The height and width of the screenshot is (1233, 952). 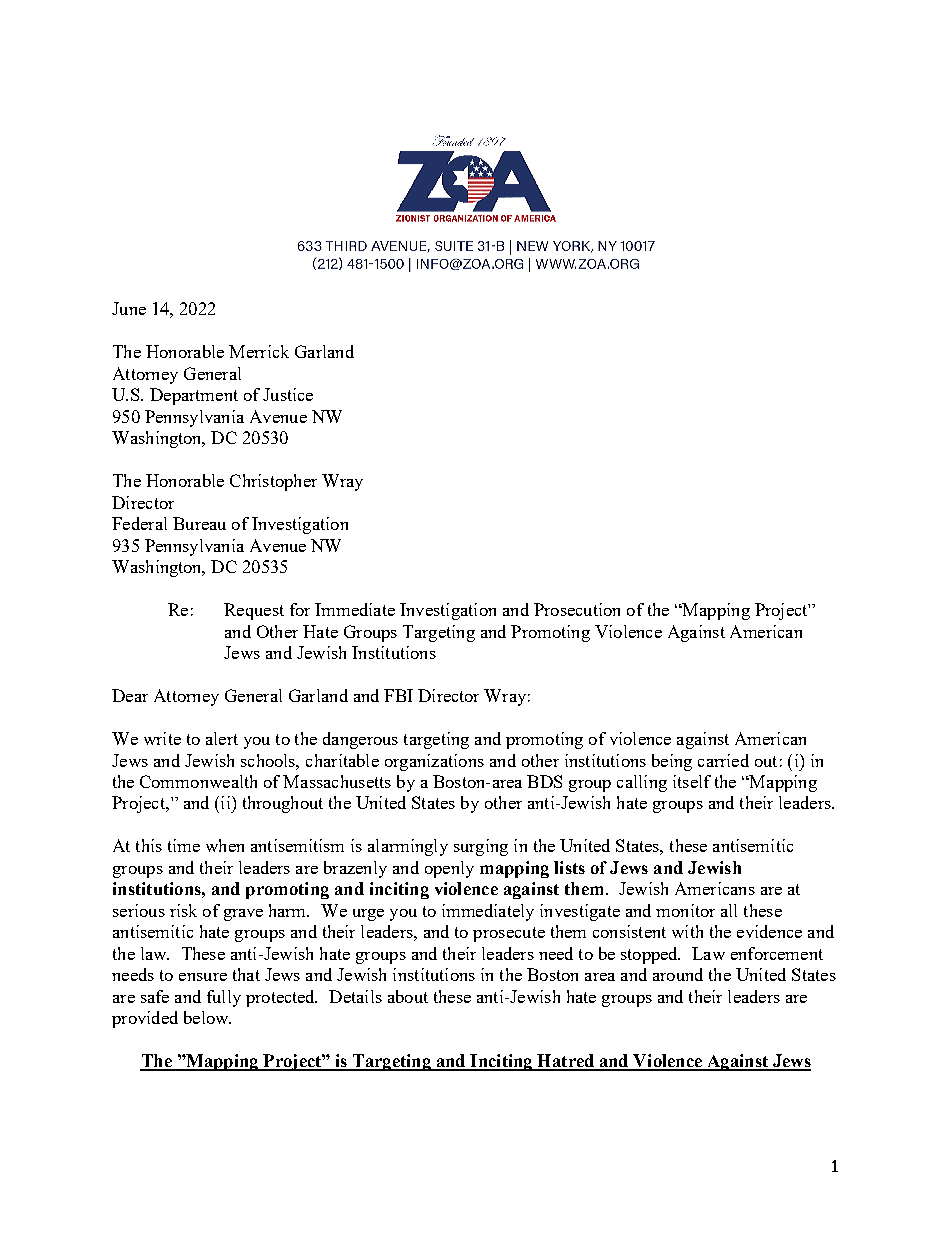 What do you see at coordinates (259, 351) in the screenshot?
I see `Merrick` at bounding box center [259, 351].
